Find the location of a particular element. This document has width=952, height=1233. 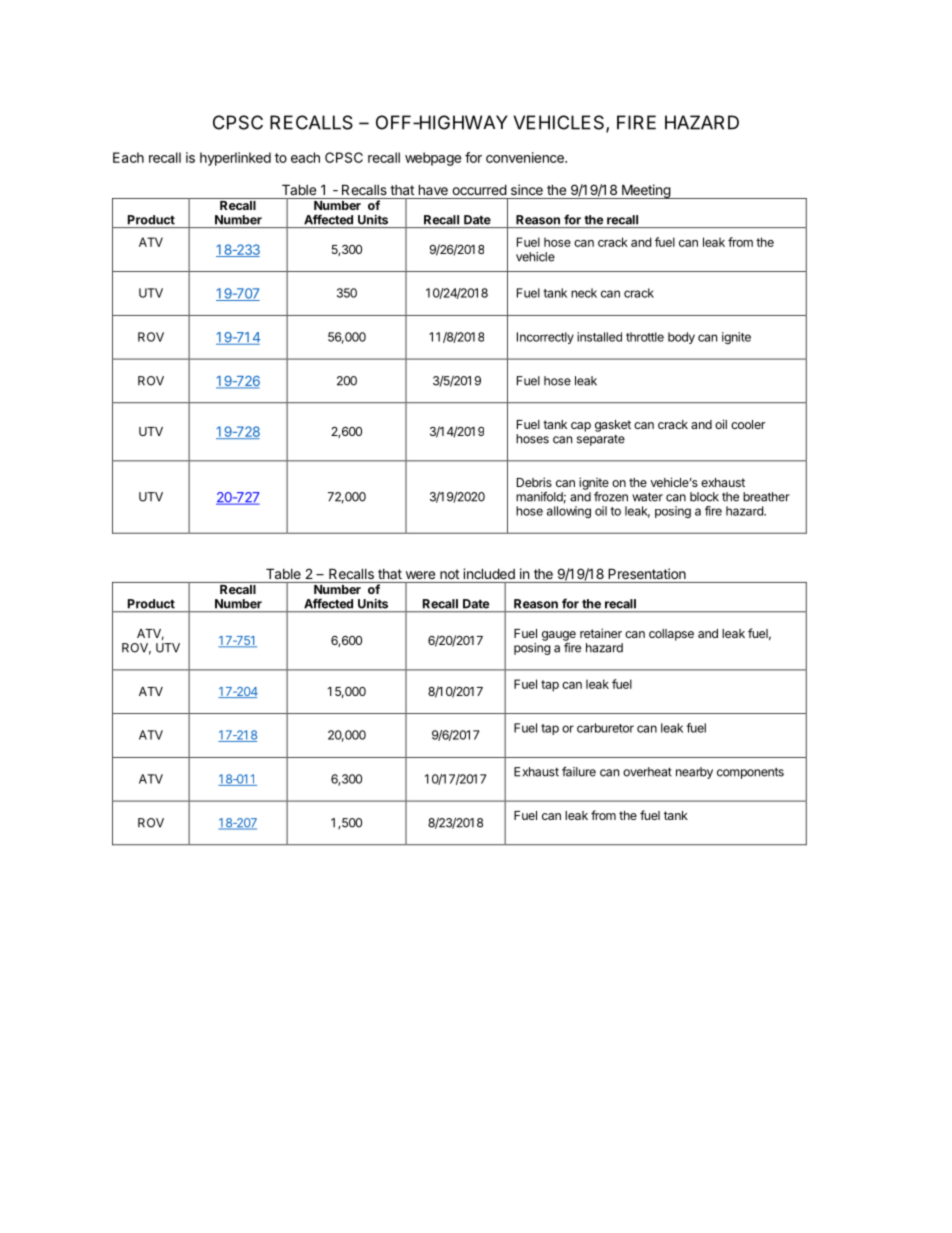

Meeting is located at coordinates (646, 191).
